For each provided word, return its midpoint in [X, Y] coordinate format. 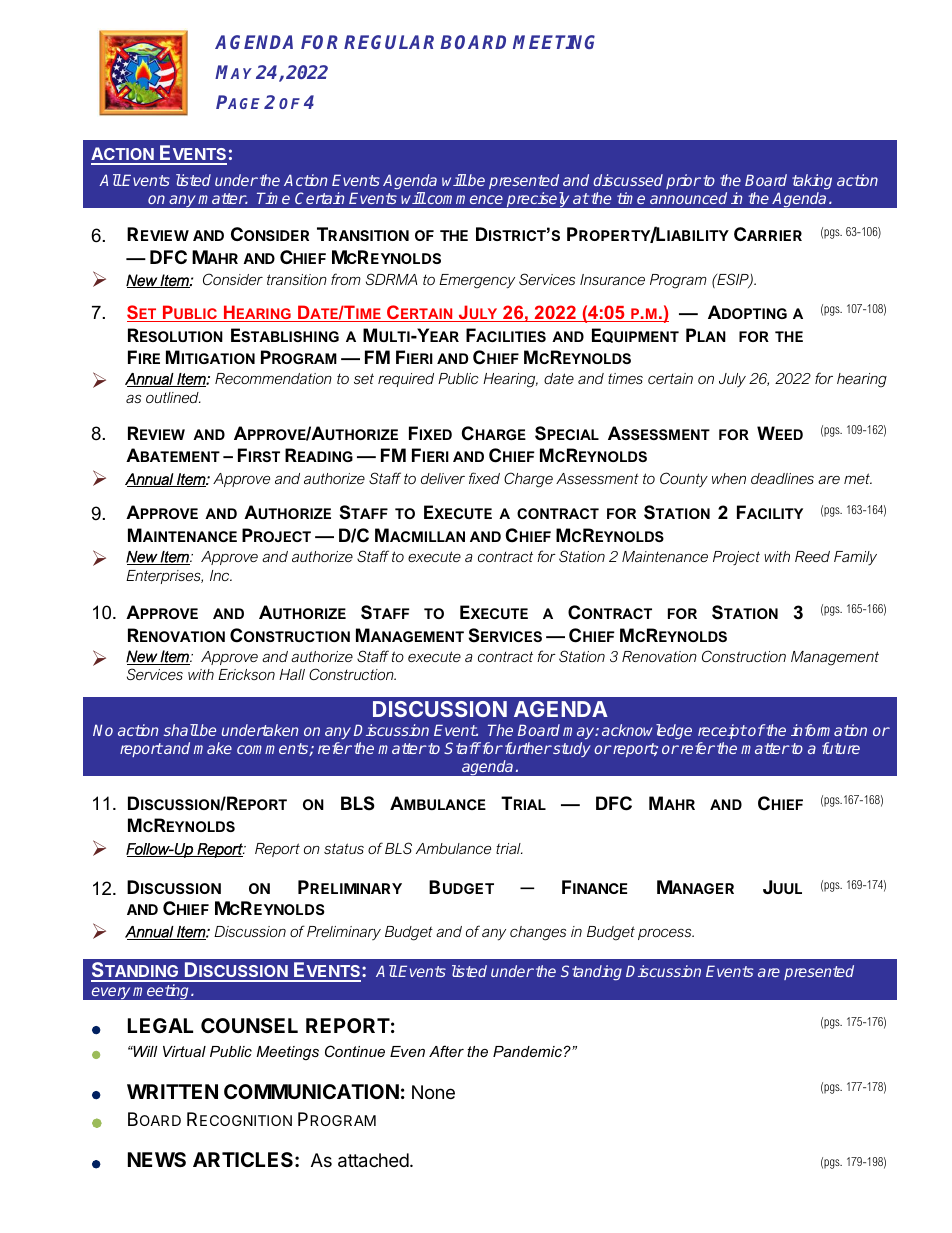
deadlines [782, 478]
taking [812, 183]
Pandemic [527, 1051]
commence [464, 199]
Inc [221, 575]
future [841, 748]
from [346, 279]
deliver [443, 478]
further [527, 748]
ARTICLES [244, 1159]
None [433, 1092]
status [344, 848]
